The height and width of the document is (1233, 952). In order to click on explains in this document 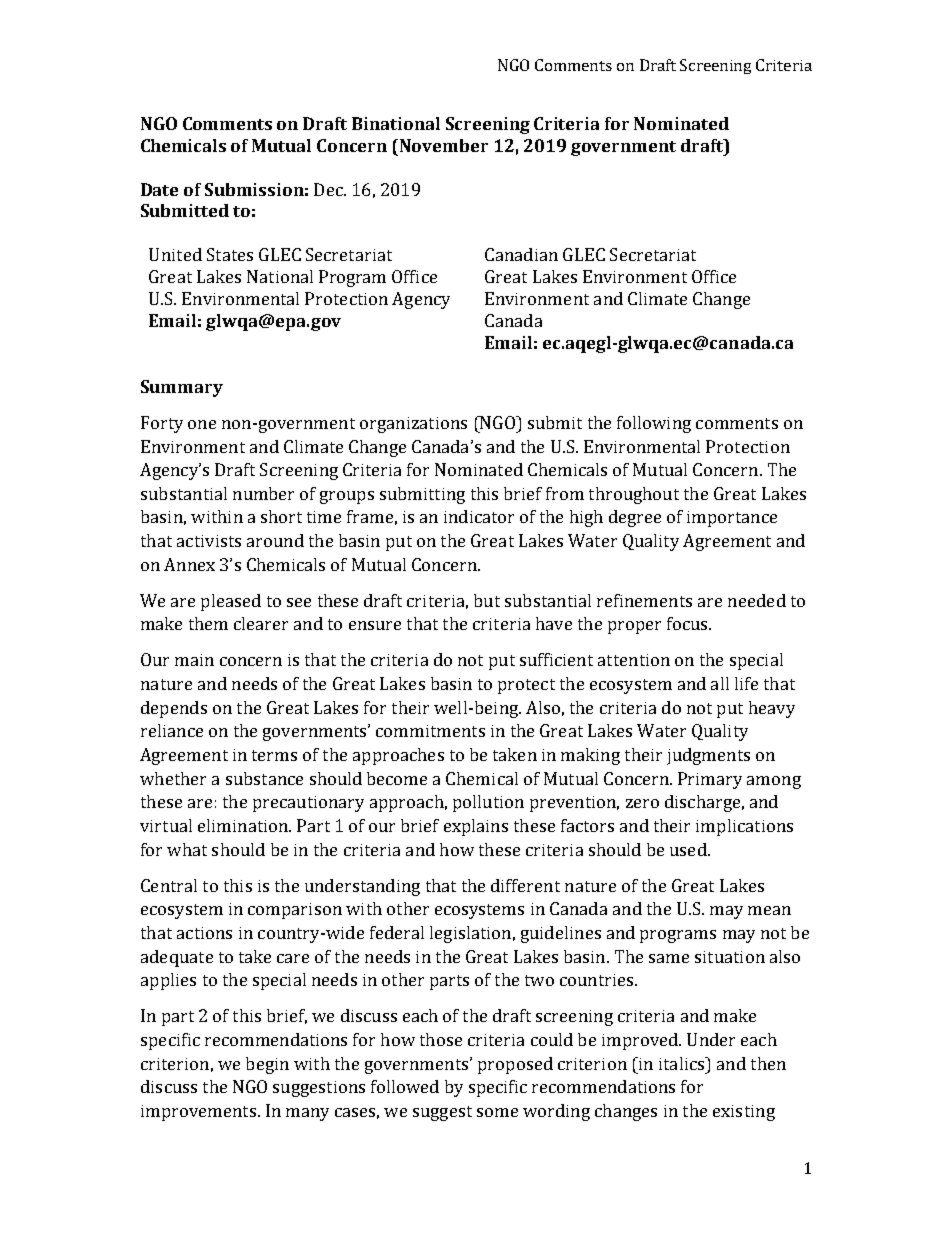, I will do `click(476, 827)`.
